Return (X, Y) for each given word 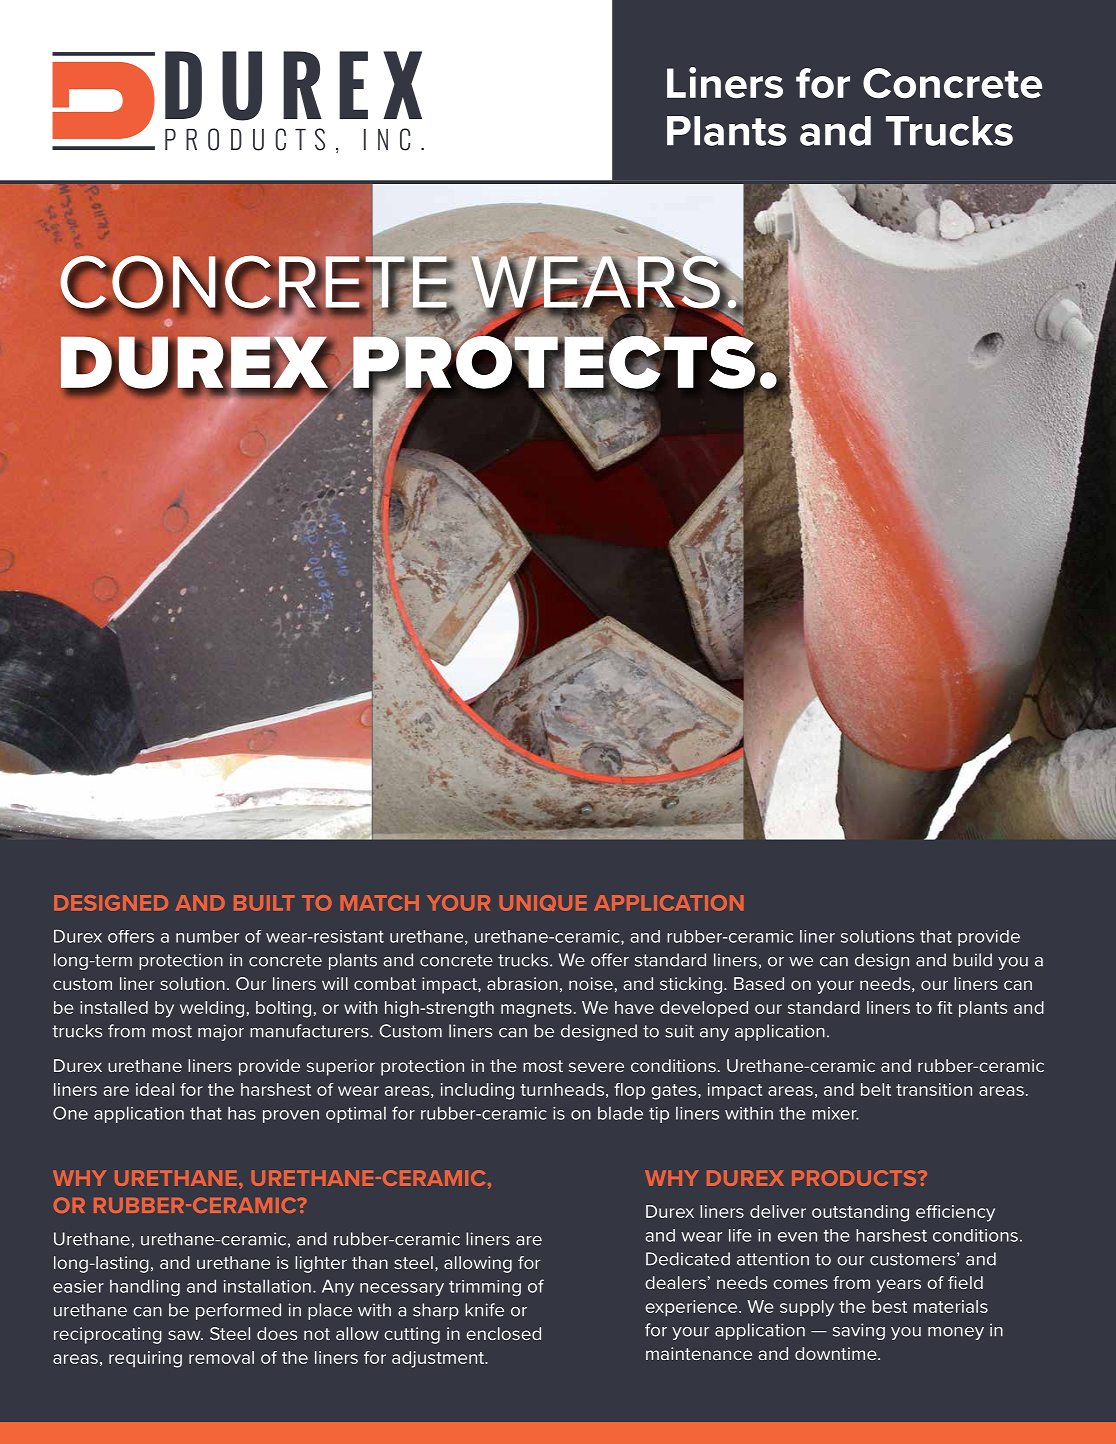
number (207, 936)
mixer (835, 1113)
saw (185, 1335)
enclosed (503, 1333)
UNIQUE (543, 903)
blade (620, 1113)
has (242, 1113)
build (972, 960)
